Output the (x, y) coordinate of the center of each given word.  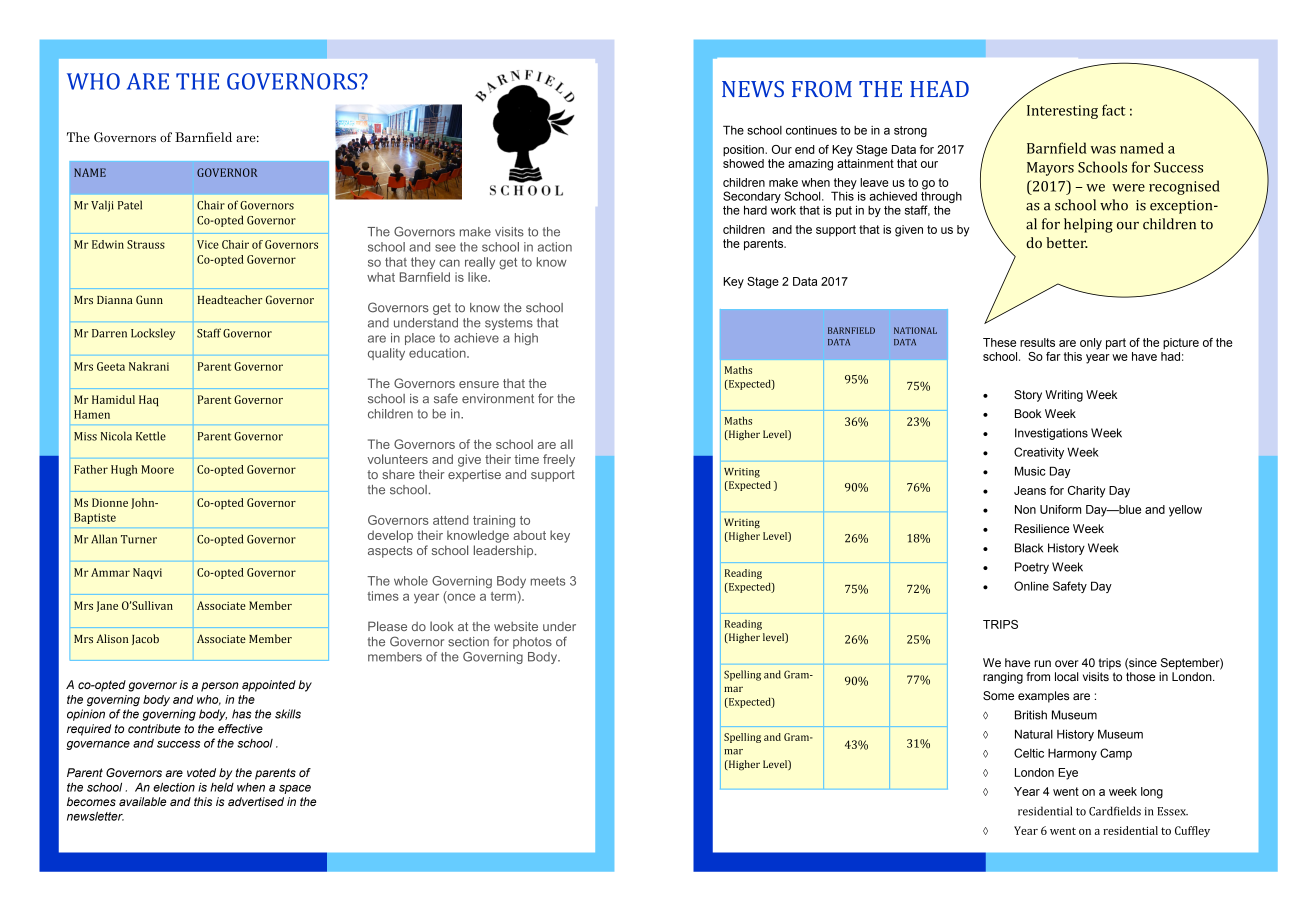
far (1053, 356)
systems (509, 324)
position (744, 150)
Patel (130, 205)
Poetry (1032, 568)
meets (548, 581)
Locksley (153, 334)
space (295, 789)
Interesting (1062, 112)
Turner (139, 539)
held (222, 787)
